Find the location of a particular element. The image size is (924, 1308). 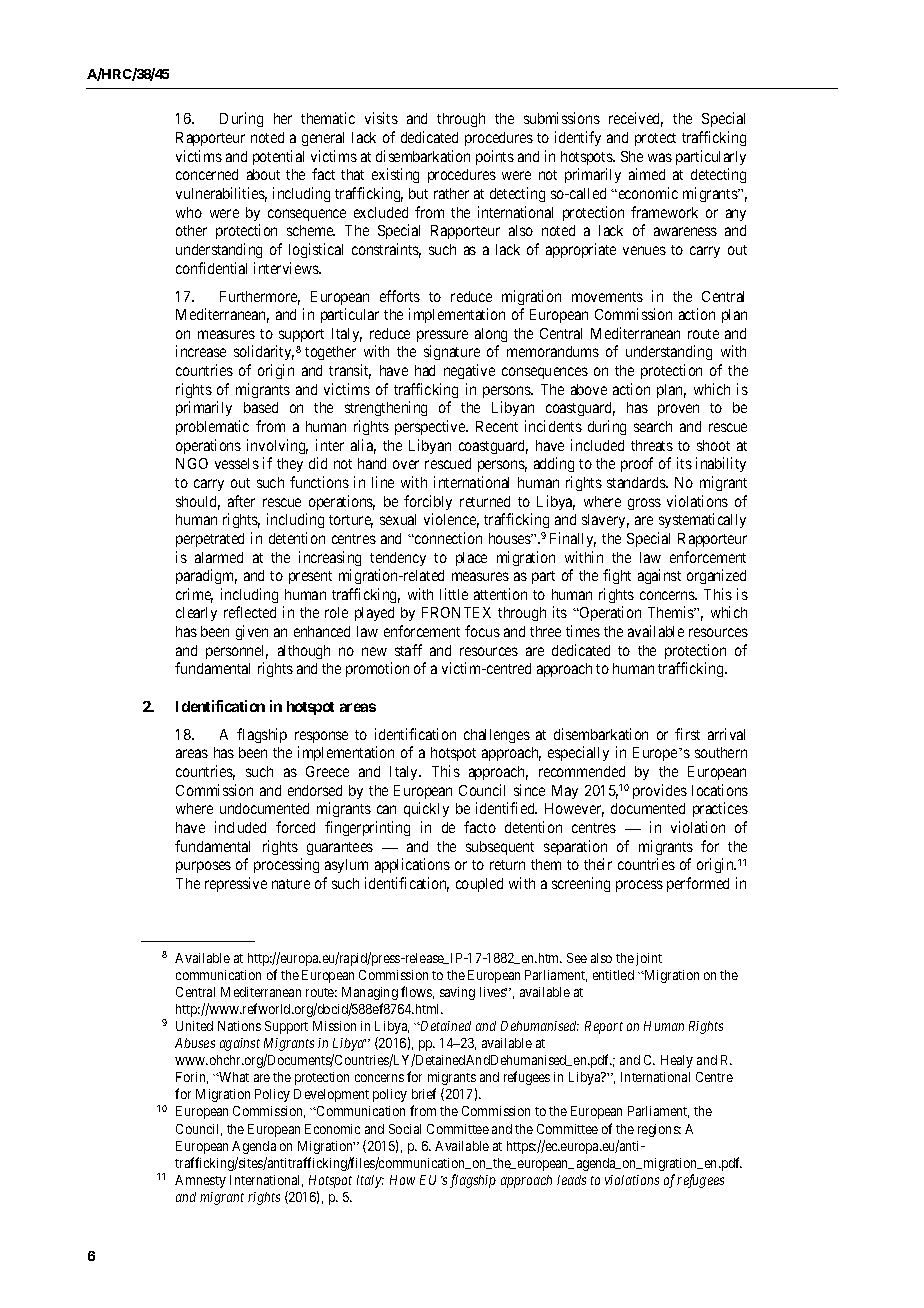

first is located at coordinates (687, 734).
